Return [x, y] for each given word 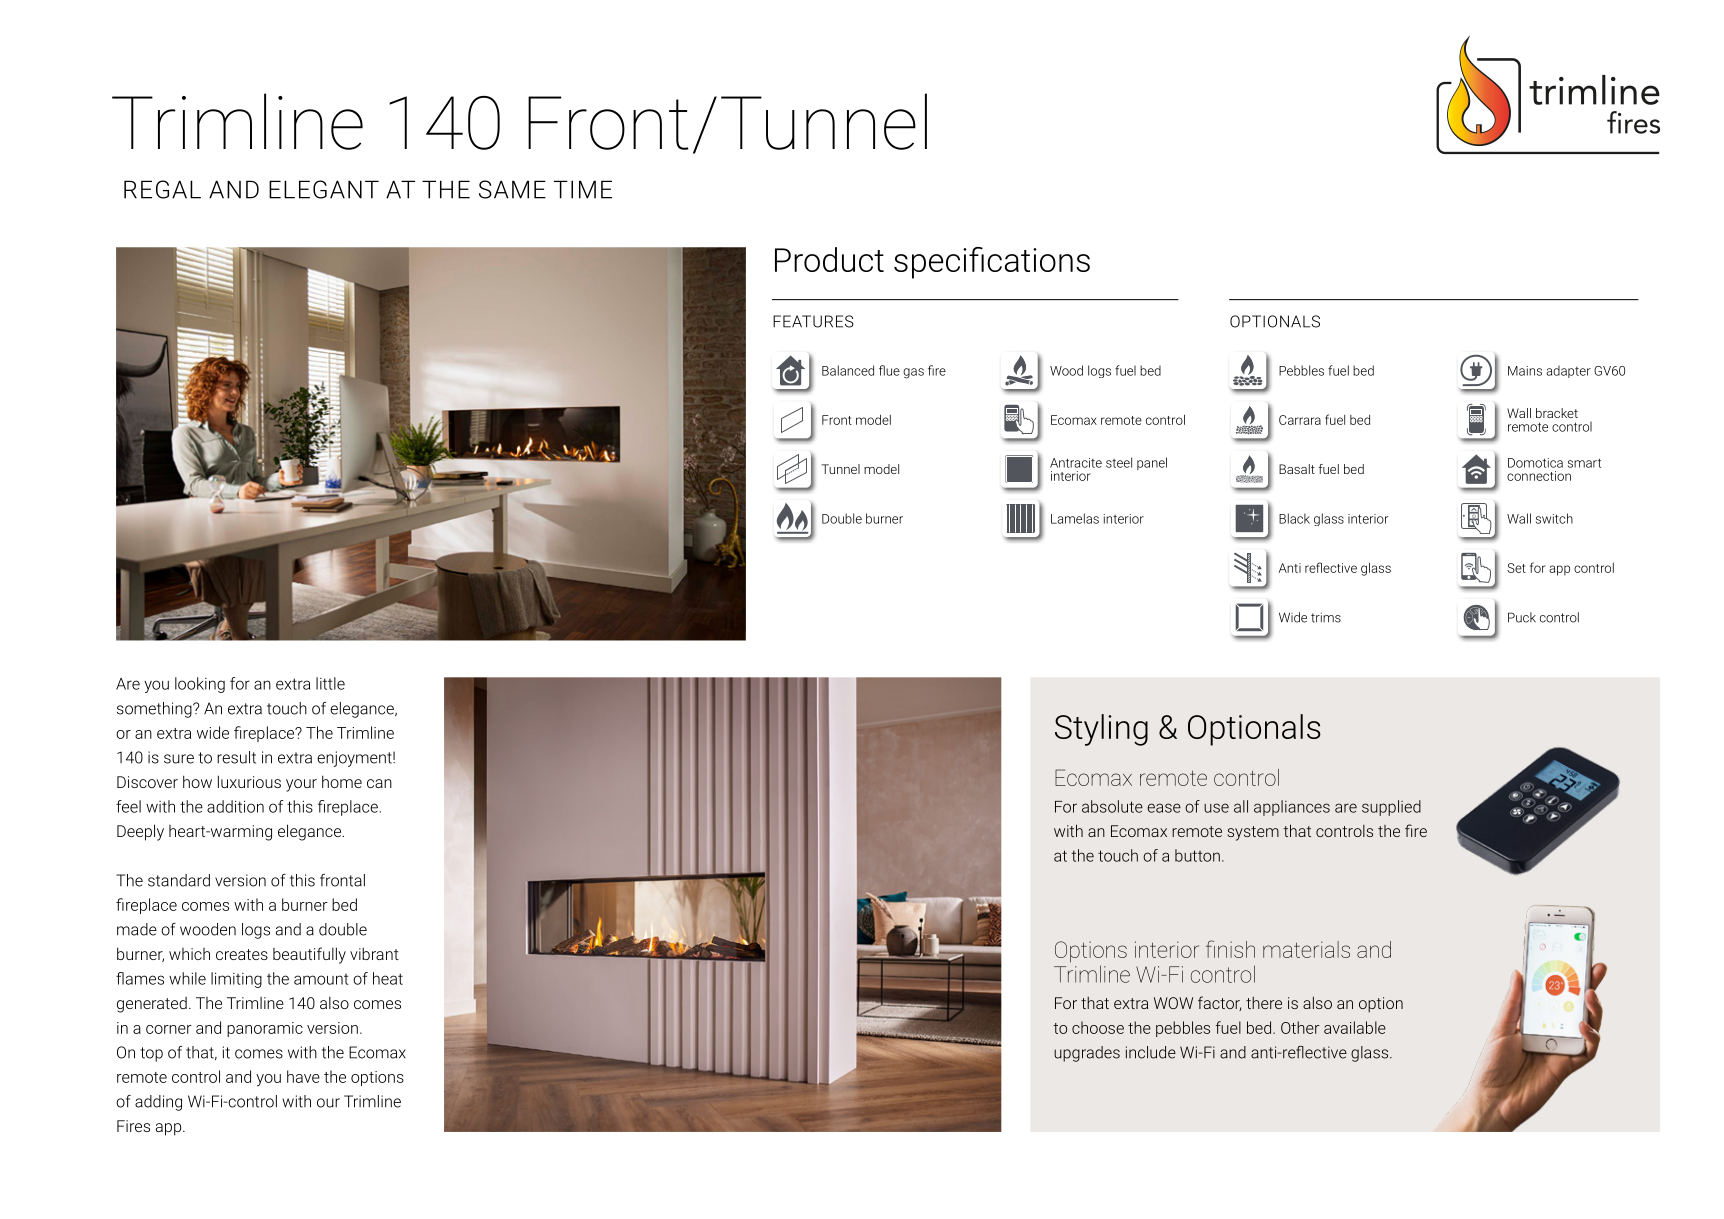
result [236, 757]
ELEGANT [324, 189]
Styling [1101, 730]
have [303, 1076]
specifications [992, 263]
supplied [1391, 808]
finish [1230, 949]
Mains [1525, 371]
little [330, 683]
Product [829, 259]
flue [889, 370]
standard [179, 880]
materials [1306, 949]
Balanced [848, 370]
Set [1516, 568]
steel [1119, 462]
